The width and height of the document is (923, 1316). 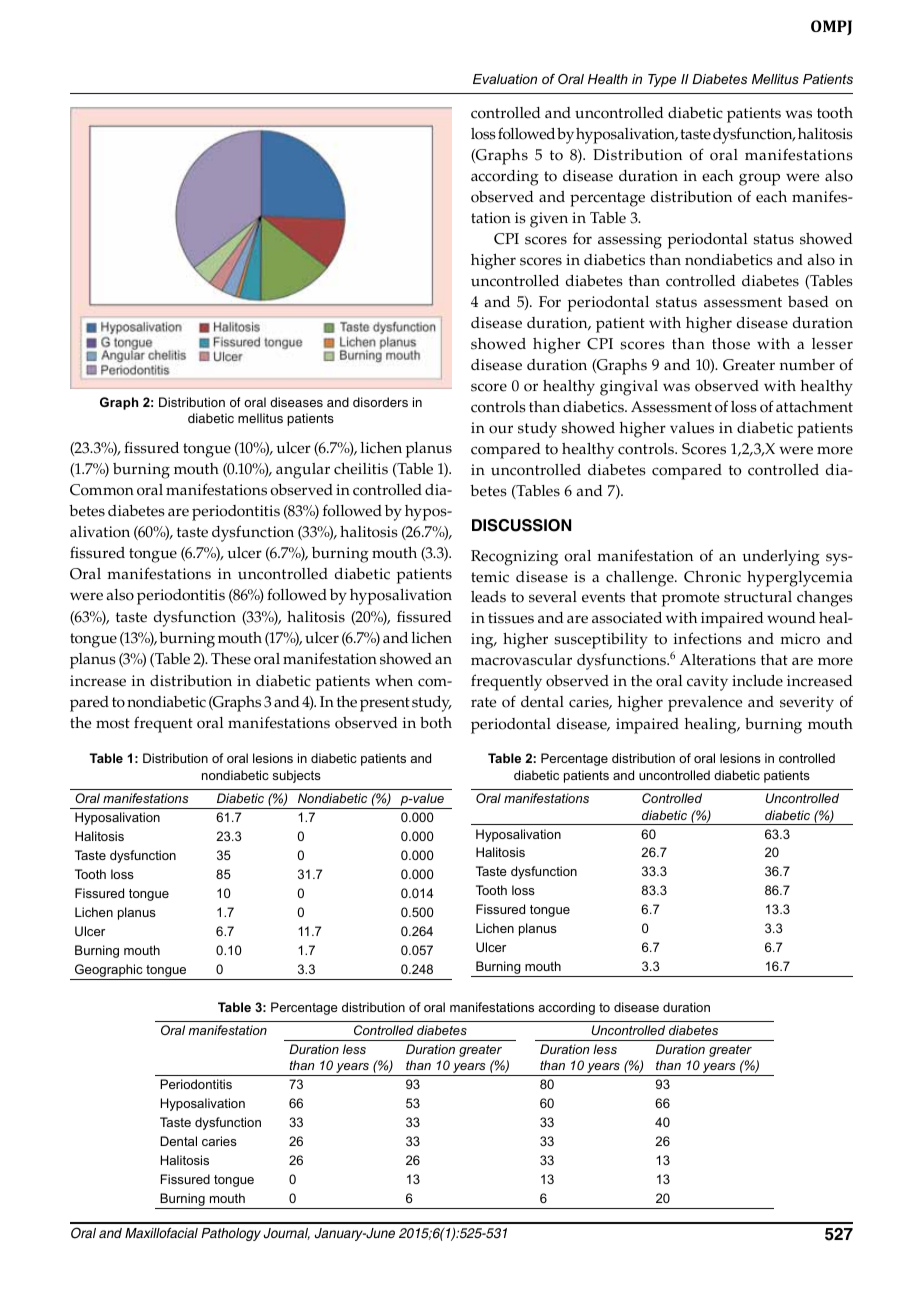 I want to click on macrovascular, so click(x=521, y=660).
